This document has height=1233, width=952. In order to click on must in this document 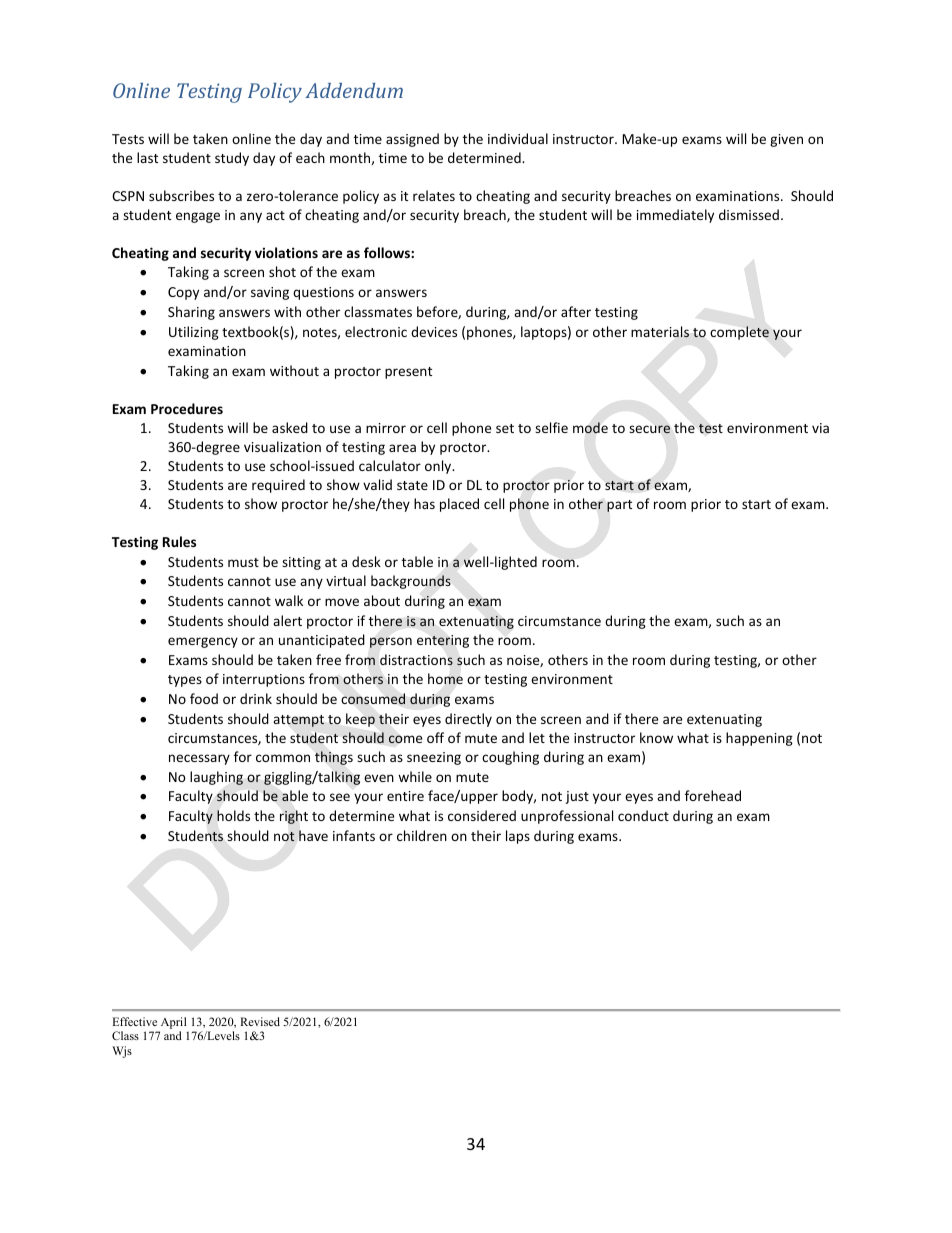, I will do `click(243, 562)`.
